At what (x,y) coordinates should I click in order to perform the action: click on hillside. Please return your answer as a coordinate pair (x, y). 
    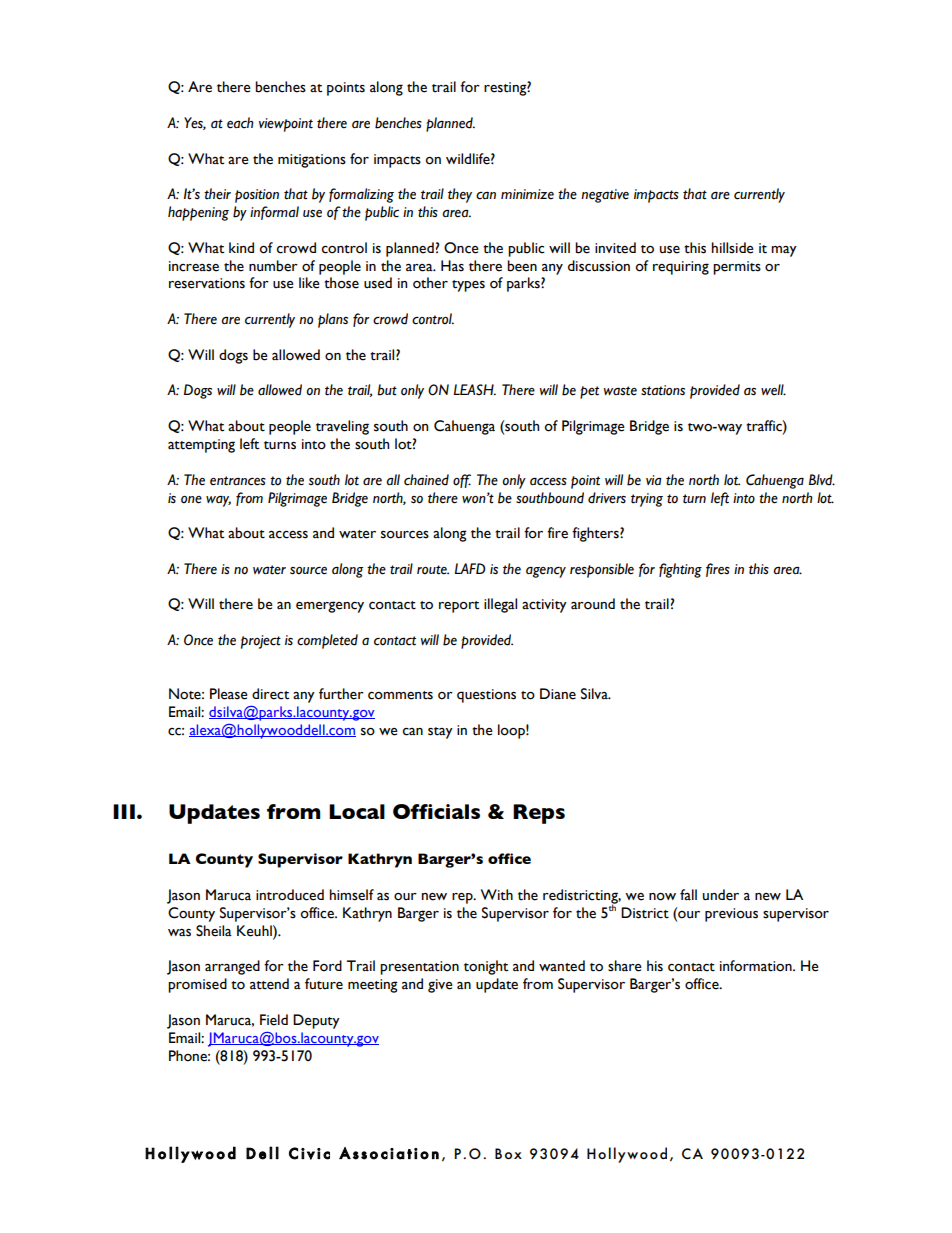
    Looking at the image, I should click on (733, 248).
